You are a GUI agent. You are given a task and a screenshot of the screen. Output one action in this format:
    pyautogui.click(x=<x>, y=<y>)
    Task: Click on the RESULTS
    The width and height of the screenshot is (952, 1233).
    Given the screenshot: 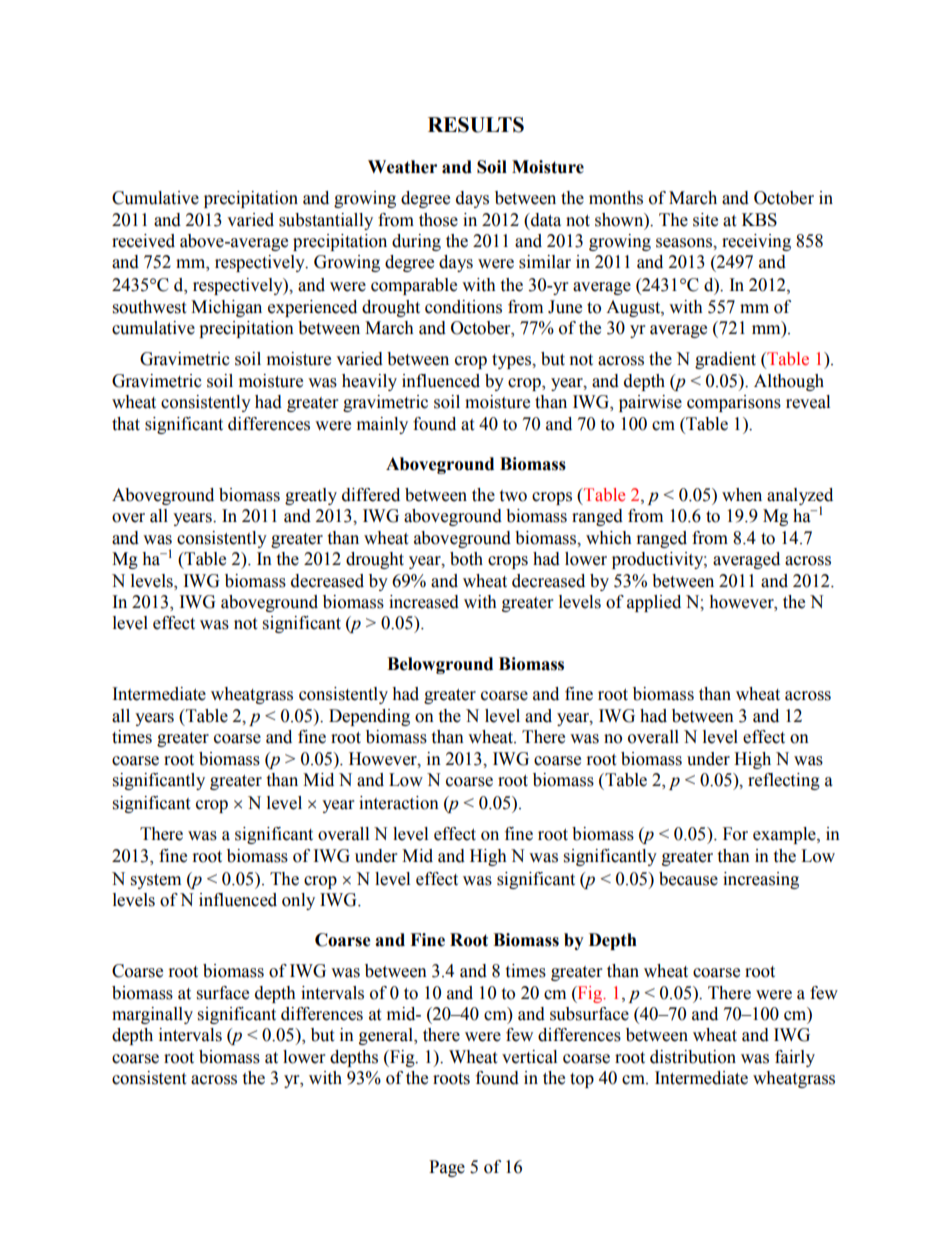 What is the action you would take?
    pyautogui.click(x=476, y=125)
